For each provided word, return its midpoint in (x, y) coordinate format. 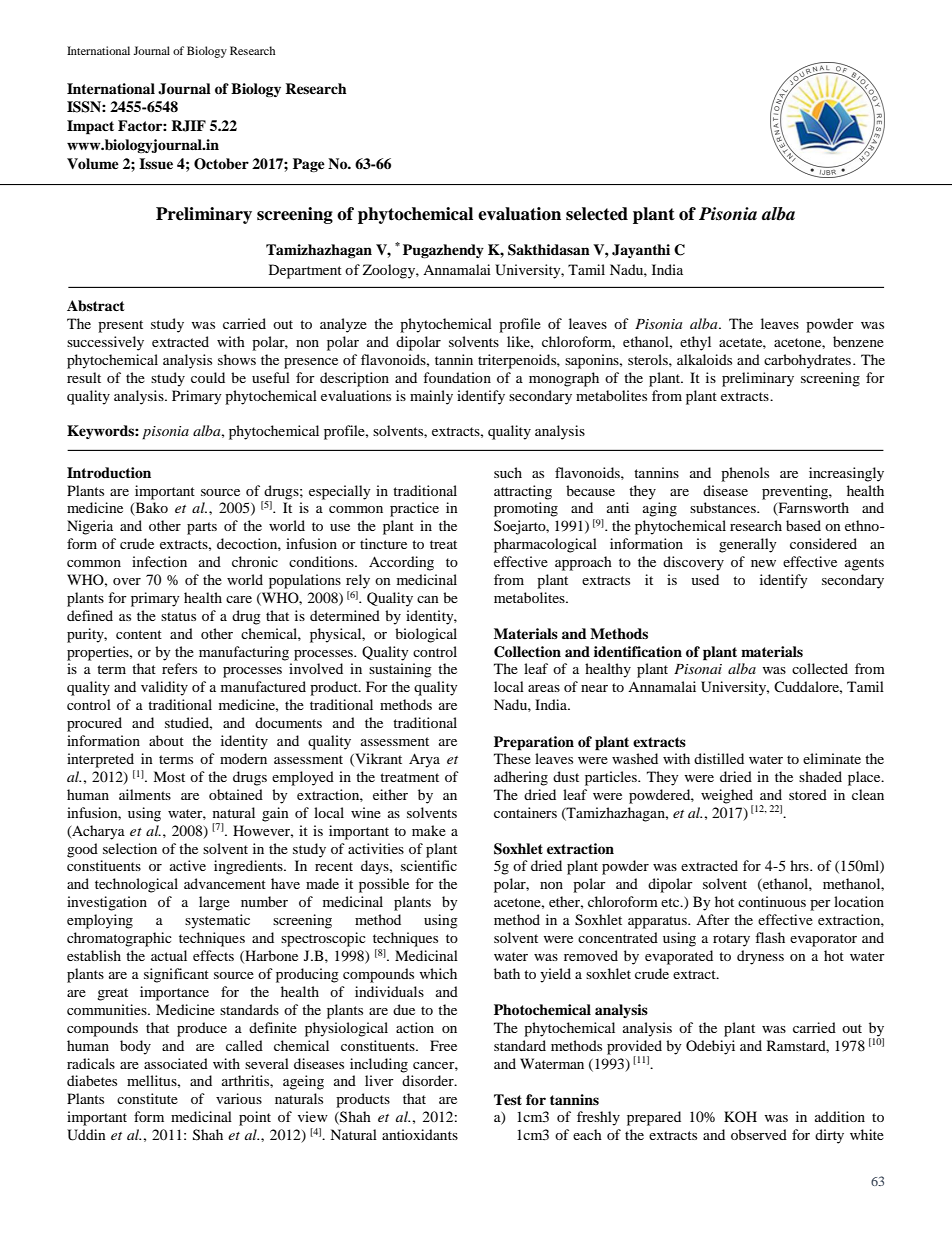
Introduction (109, 473)
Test (508, 1099)
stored (808, 794)
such (508, 472)
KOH (740, 1116)
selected (597, 214)
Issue (156, 163)
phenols (745, 474)
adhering (521, 778)
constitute (147, 1098)
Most (169, 776)
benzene (858, 341)
